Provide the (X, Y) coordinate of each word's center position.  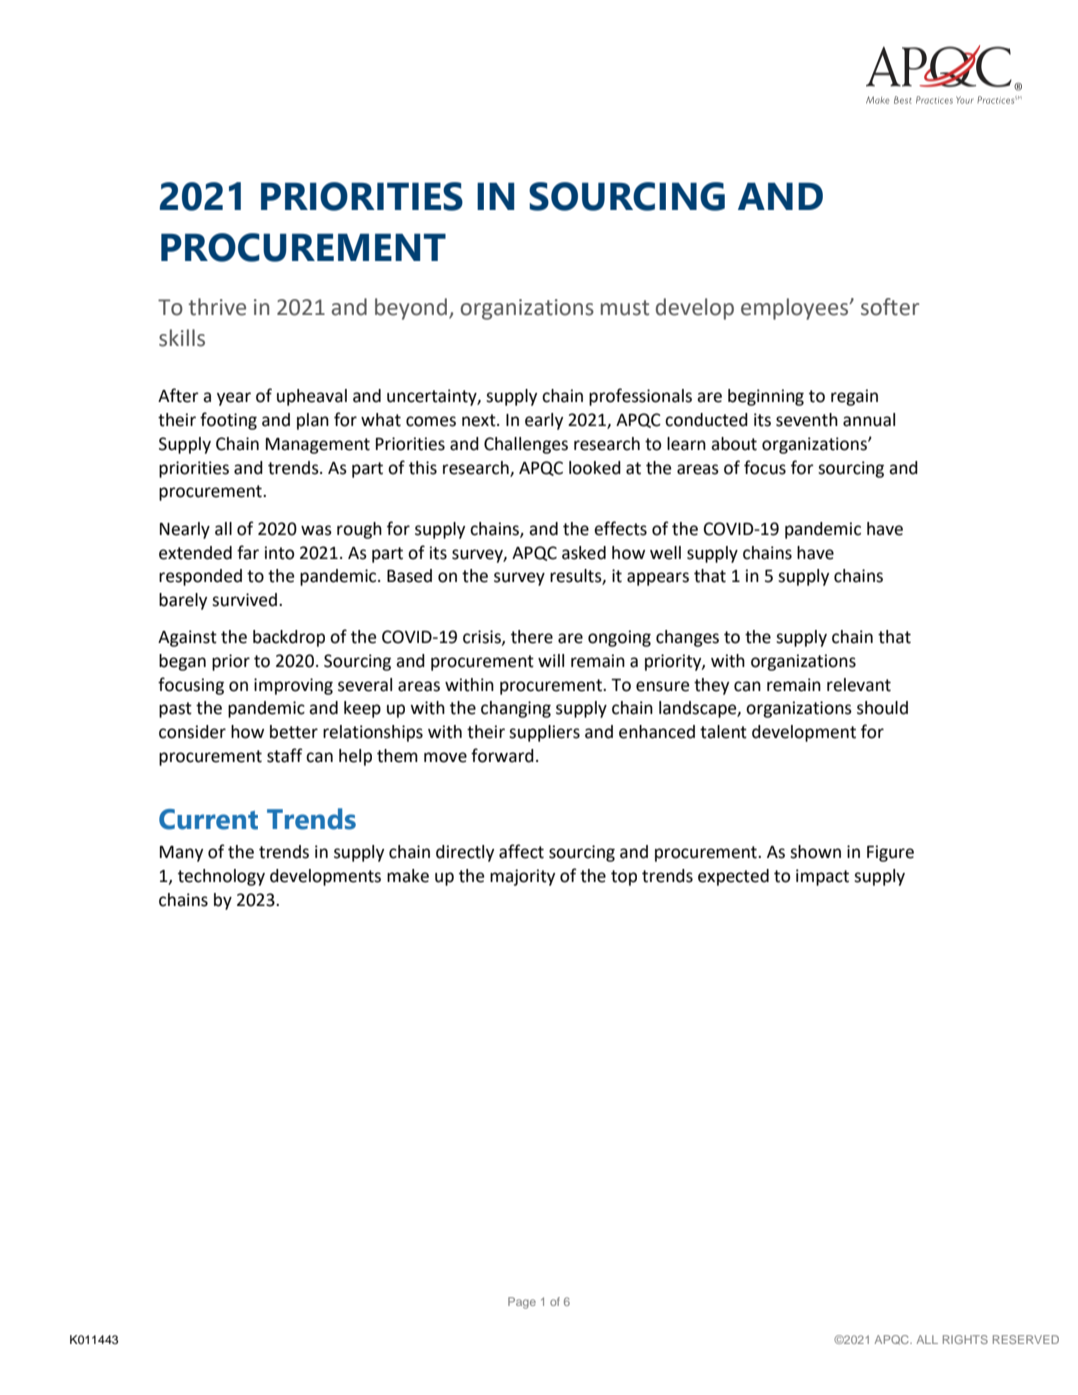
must (625, 308)
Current (208, 819)
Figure (890, 853)
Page (522, 1303)
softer (890, 307)
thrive (217, 307)
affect (521, 851)
